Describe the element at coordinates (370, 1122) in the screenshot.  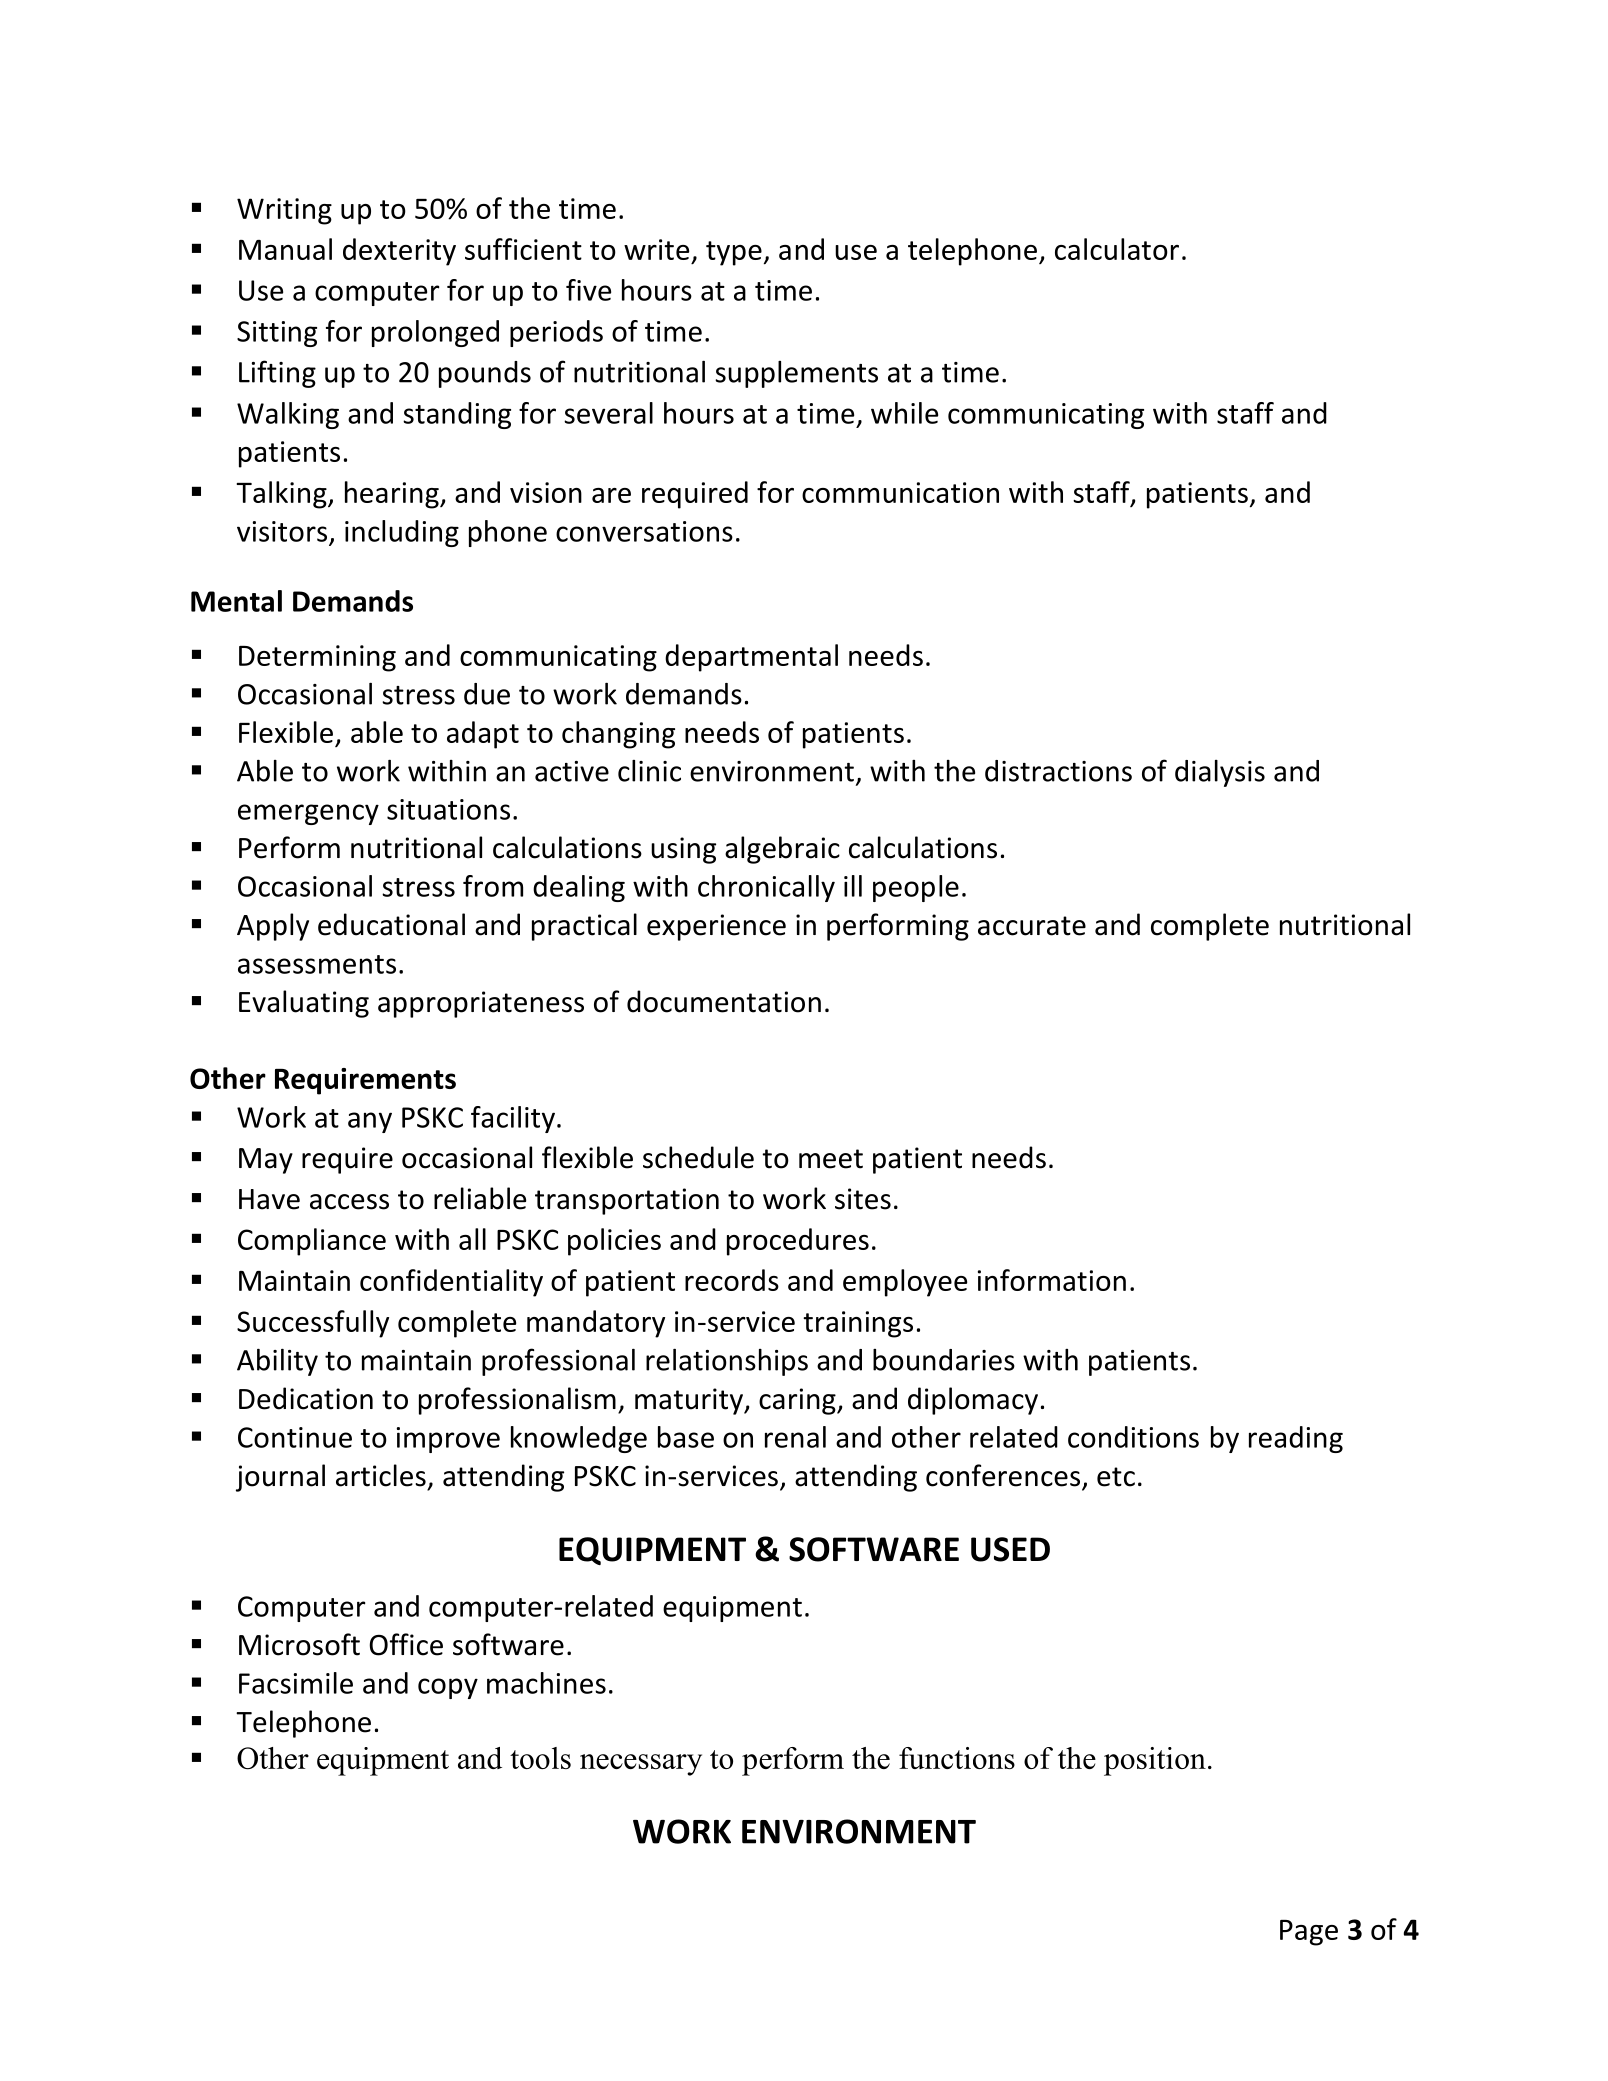
I see `any` at that location.
